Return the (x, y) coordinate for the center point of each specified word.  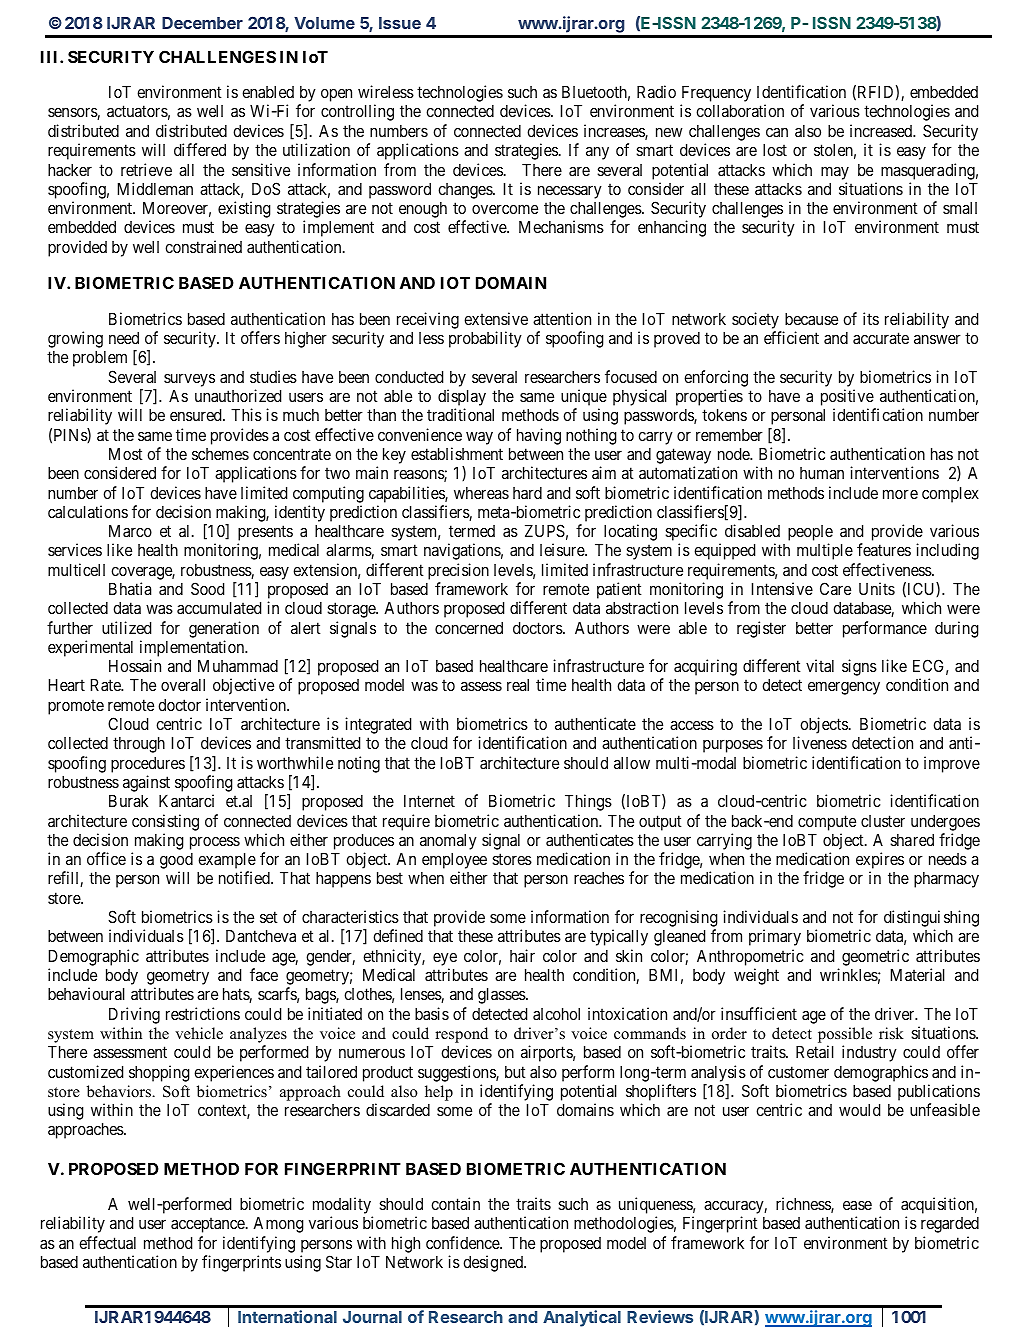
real (518, 685)
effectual (107, 1242)
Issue (400, 23)
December (202, 23)
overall (183, 685)
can (777, 132)
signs (859, 667)
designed (494, 1263)
